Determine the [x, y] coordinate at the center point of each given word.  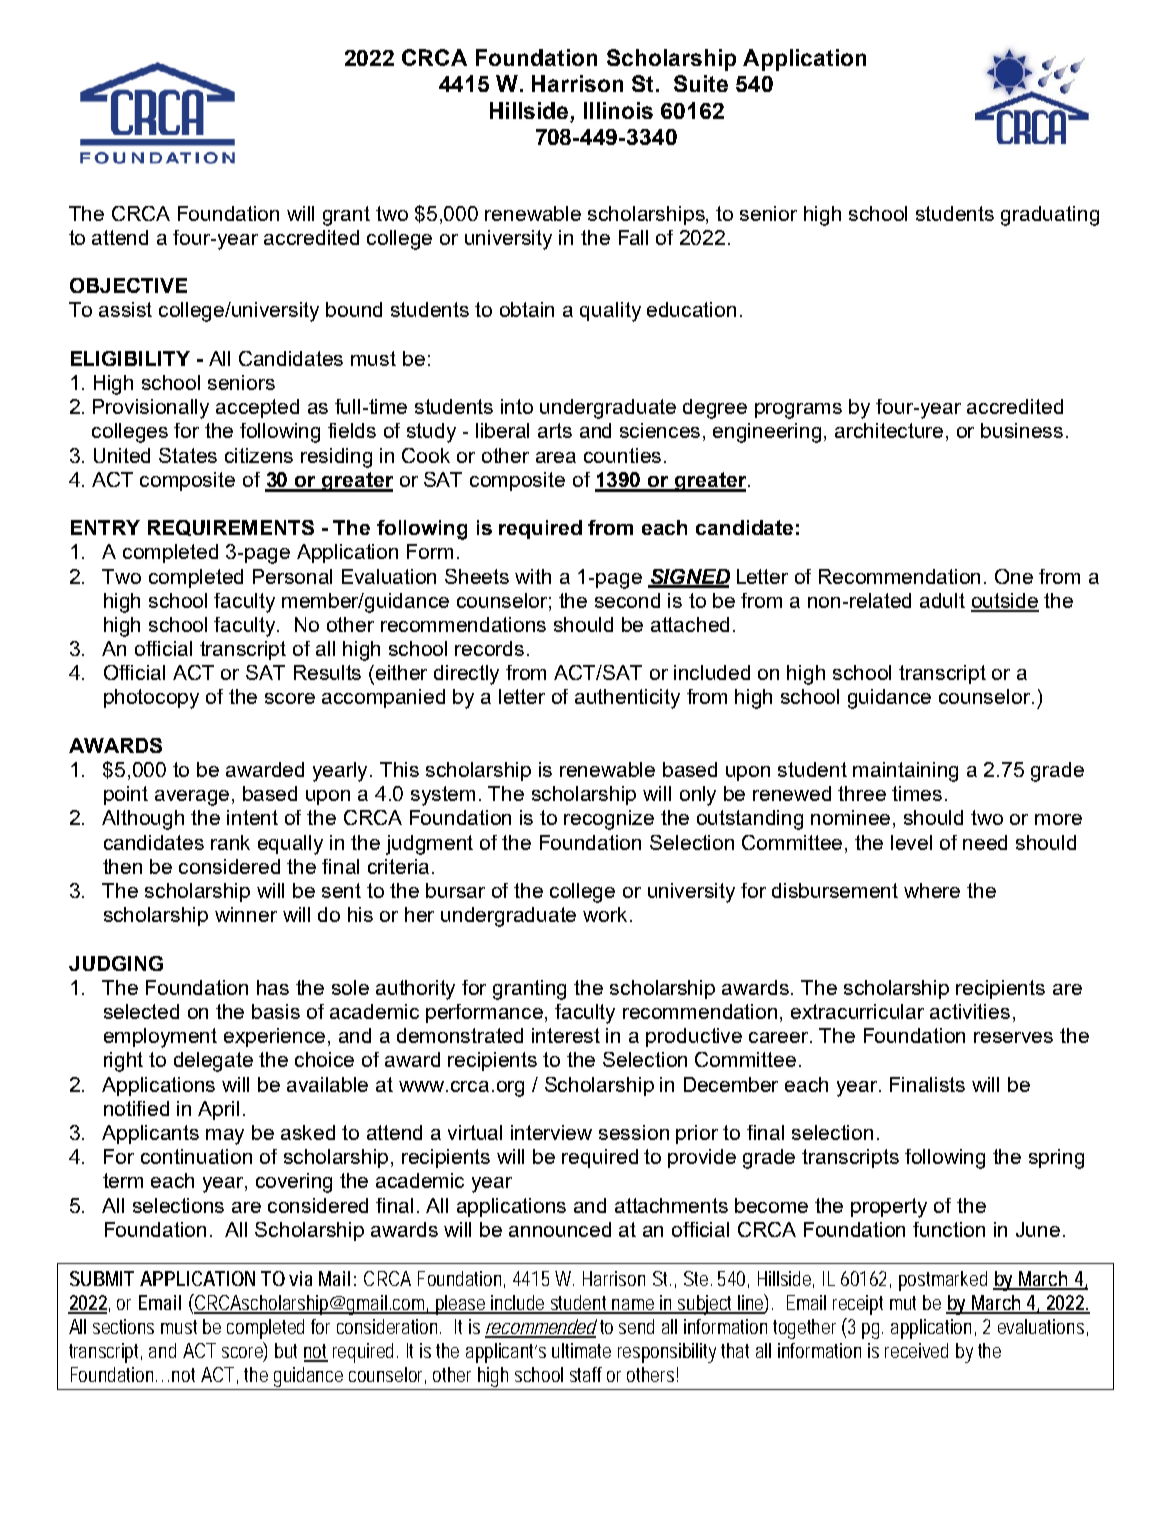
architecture [891, 432]
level [911, 842]
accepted [257, 408]
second [627, 600]
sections [123, 1326]
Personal [292, 576]
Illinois [618, 110]
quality [610, 312]
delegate [213, 1062]
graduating [1050, 216]
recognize [609, 820]
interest [566, 1035]
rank [230, 842]
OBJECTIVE [128, 285]
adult [942, 600]
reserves [1013, 1037]
